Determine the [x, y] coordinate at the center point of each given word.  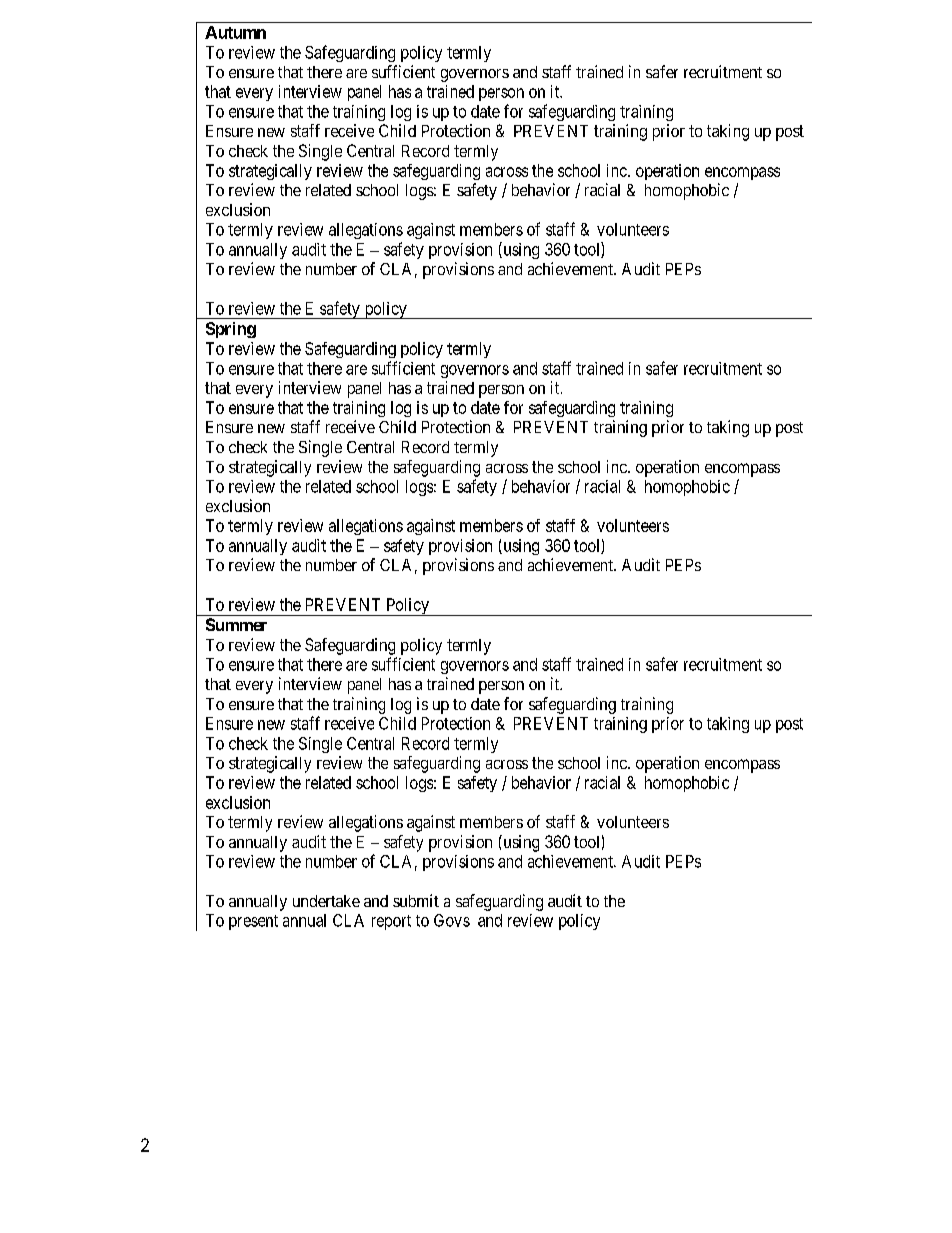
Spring [231, 330]
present [253, 922]
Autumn [235, 32]
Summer [236, 624]
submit [416, 900]
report [391, 922]
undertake [326, 901]
